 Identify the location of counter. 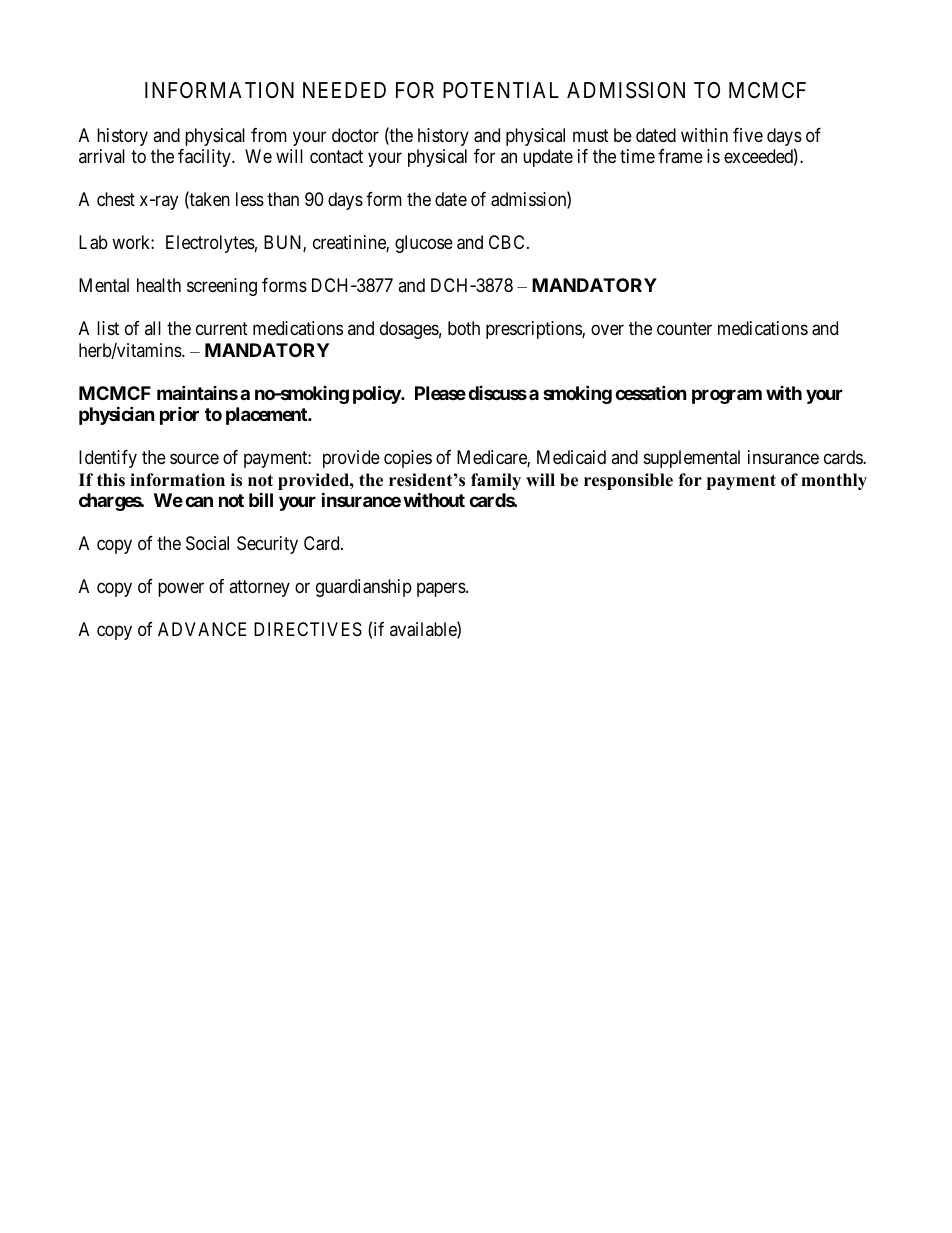
(684, 328).
